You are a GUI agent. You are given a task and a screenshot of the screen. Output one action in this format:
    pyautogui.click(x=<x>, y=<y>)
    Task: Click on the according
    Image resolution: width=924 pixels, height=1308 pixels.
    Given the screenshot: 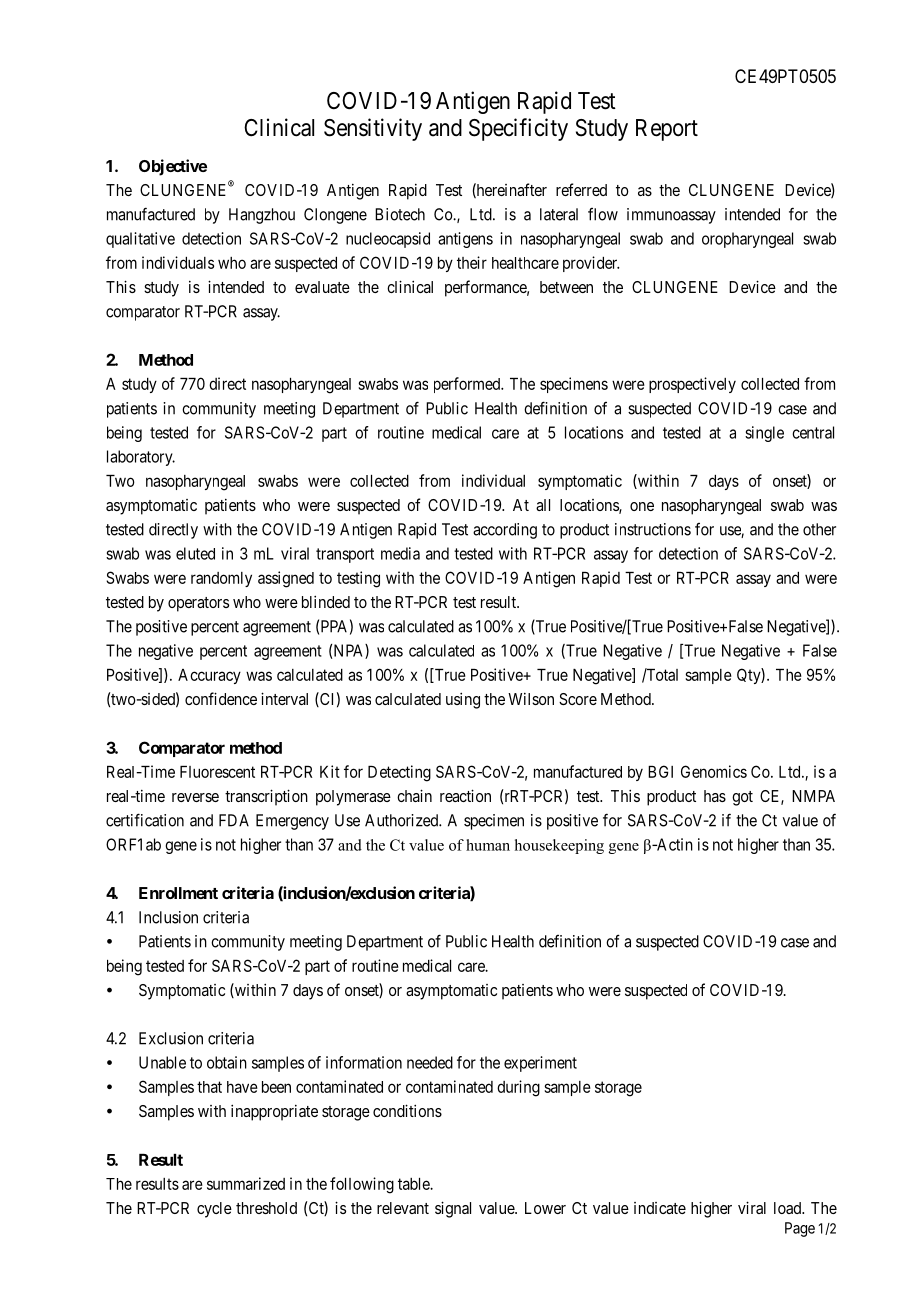 What is the action you would take?
    pyautogui.click(x=505, y=531)
